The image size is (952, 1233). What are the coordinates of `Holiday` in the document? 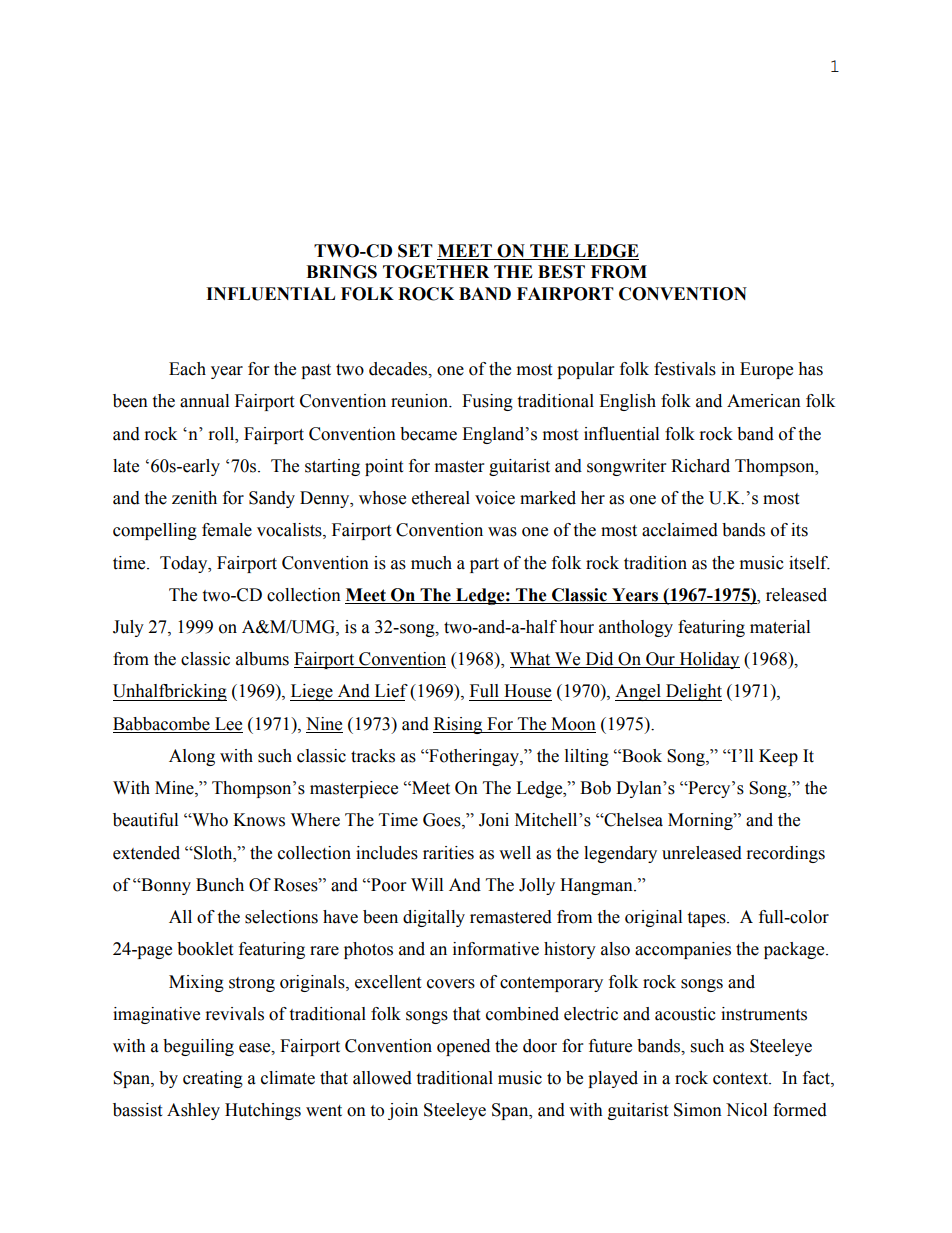 It's located at (708, 660).
